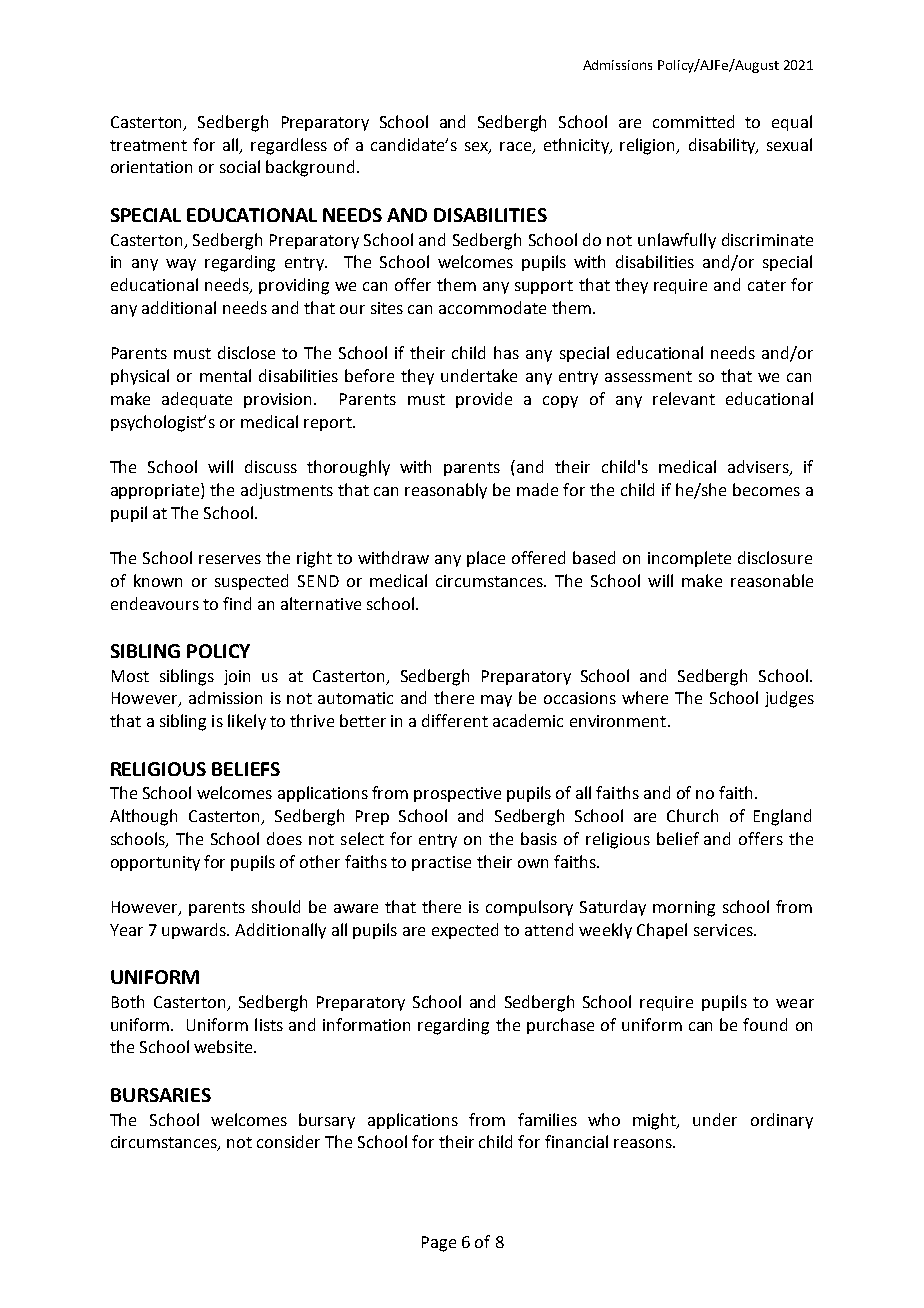 The width and height of the image is (924, 1308). I want to click on may, so click(496, 701).
